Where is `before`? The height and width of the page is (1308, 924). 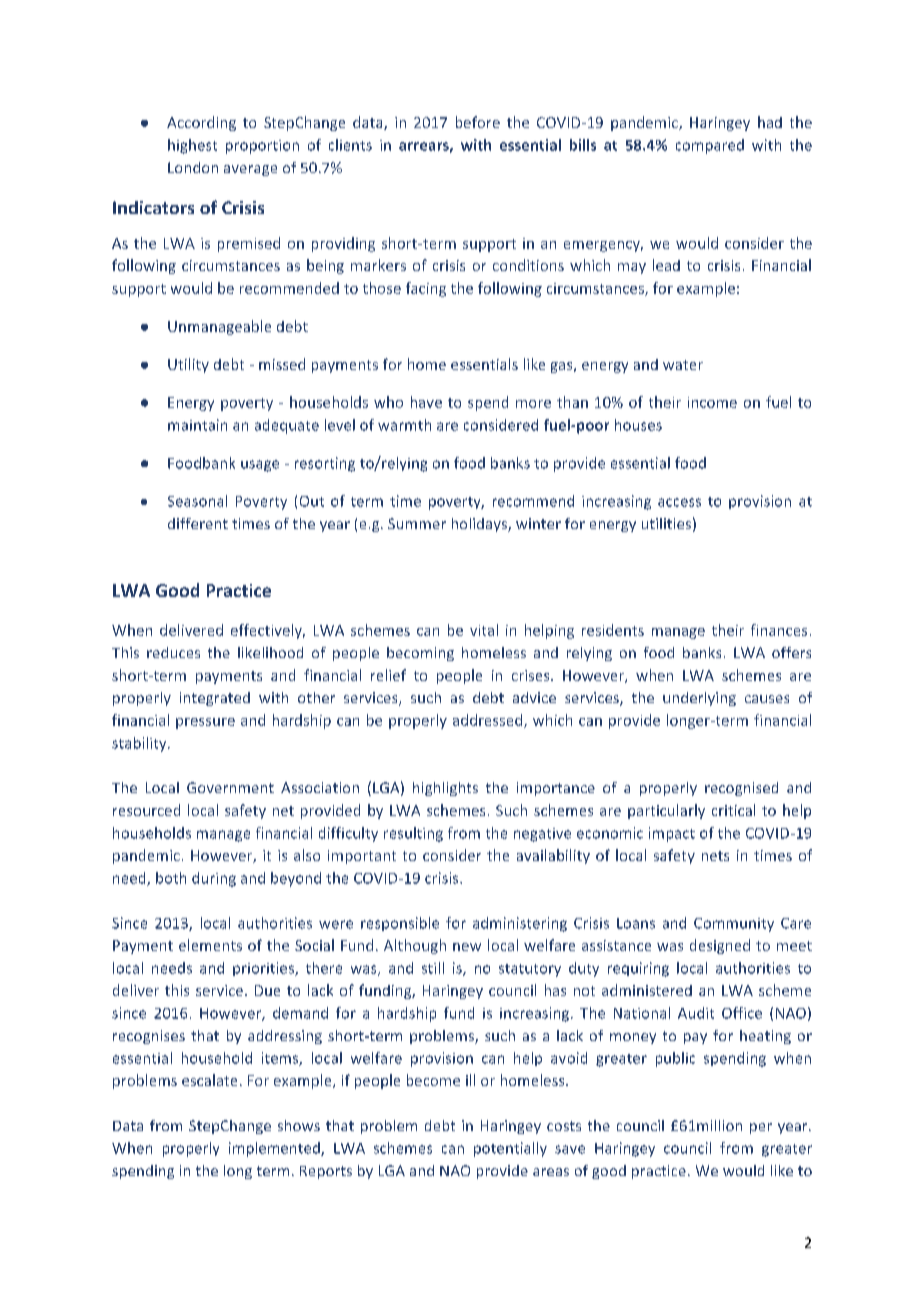 before is located at coordinates (478, 122).
